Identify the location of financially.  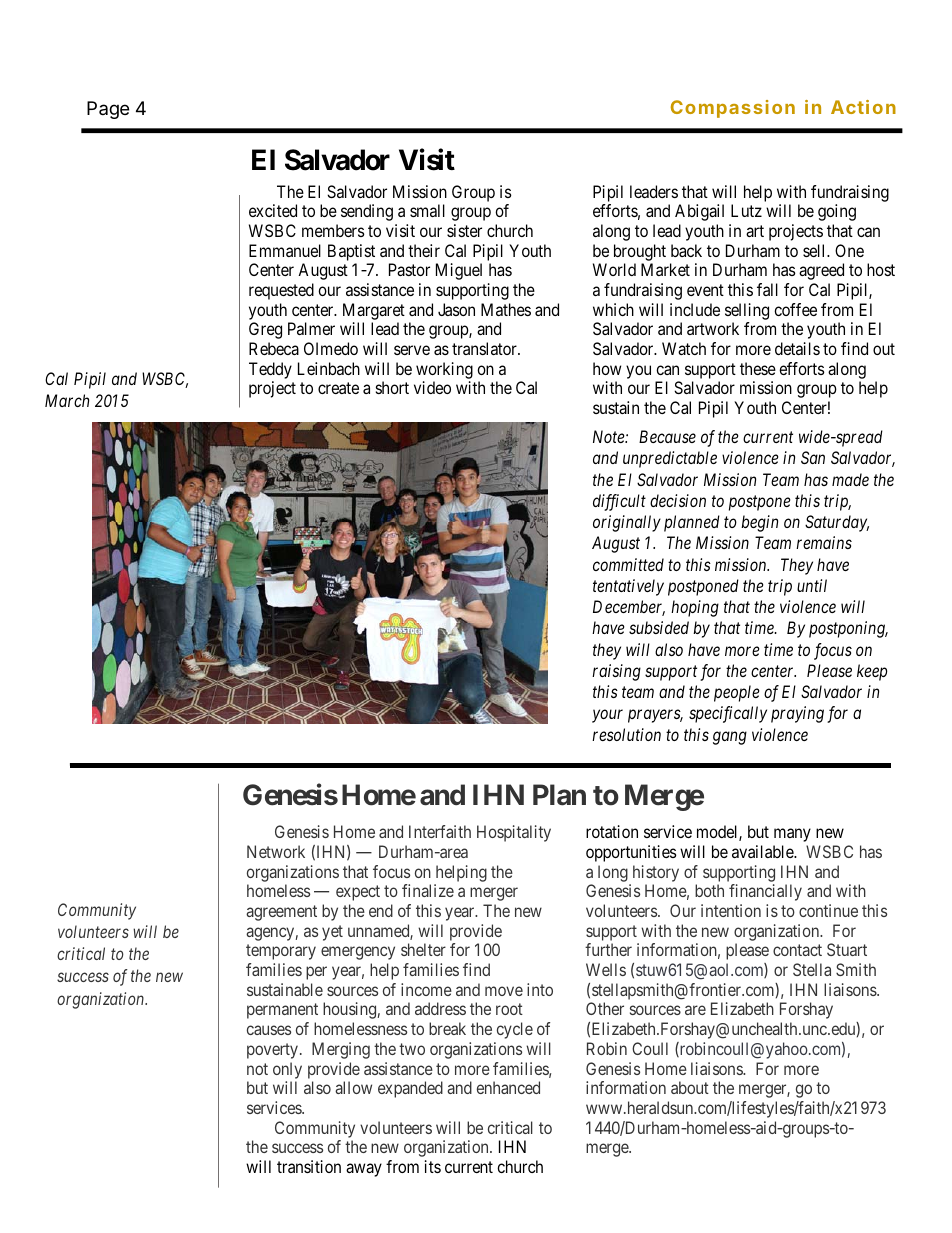
(765, 892).
